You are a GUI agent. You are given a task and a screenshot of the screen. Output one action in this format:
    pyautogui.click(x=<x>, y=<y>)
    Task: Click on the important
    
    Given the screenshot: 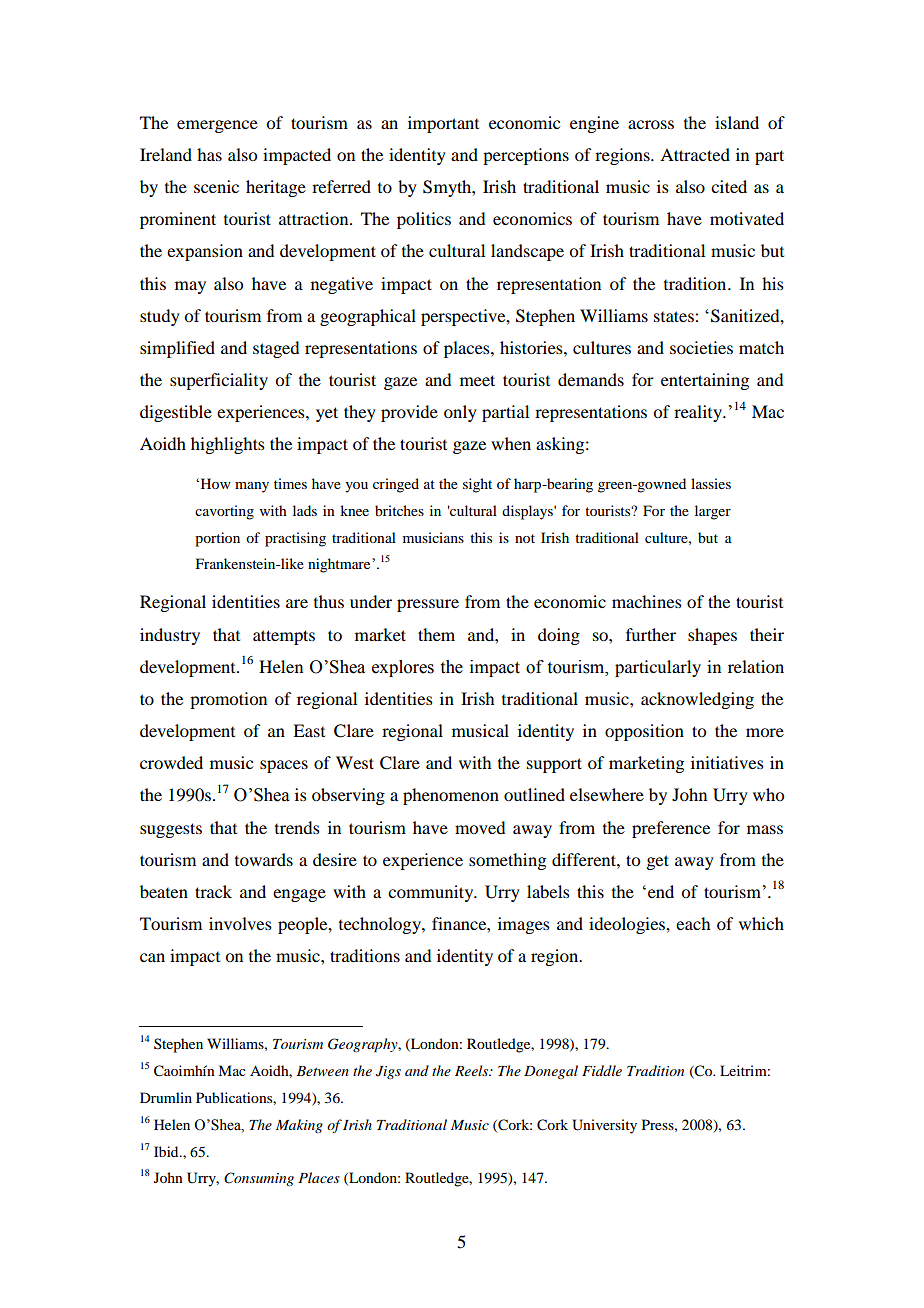 What is the action you would take?
    pyautogui.click(x=443, y=124)
